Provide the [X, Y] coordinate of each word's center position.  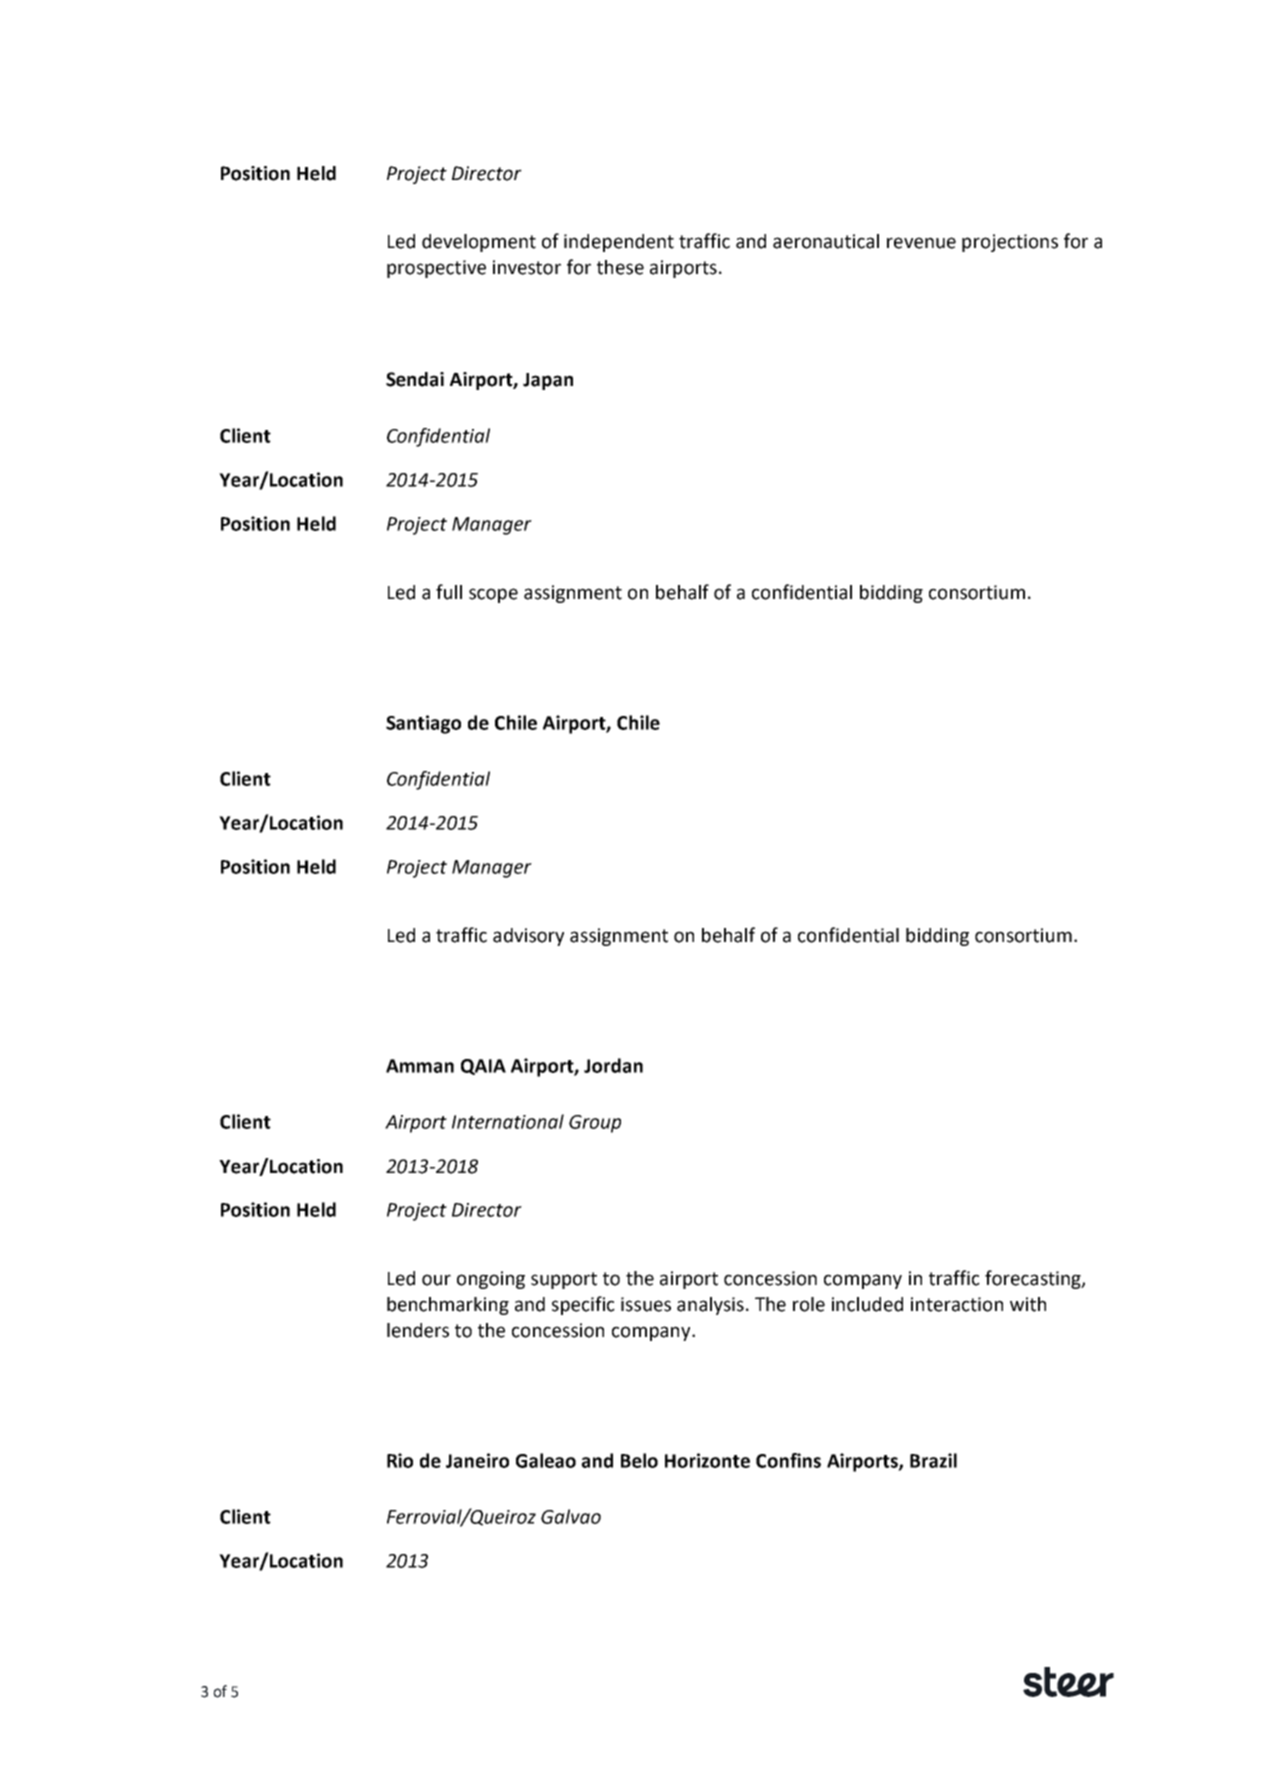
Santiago [423, 724]
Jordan [613, 1065]
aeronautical [826, 241]
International [508, 1121]
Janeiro [477, 1460]
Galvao [571, 1516]
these [620, 267]
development [479, 243]
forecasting [1034, 1279]
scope [493, 595]
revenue [921, 243]
